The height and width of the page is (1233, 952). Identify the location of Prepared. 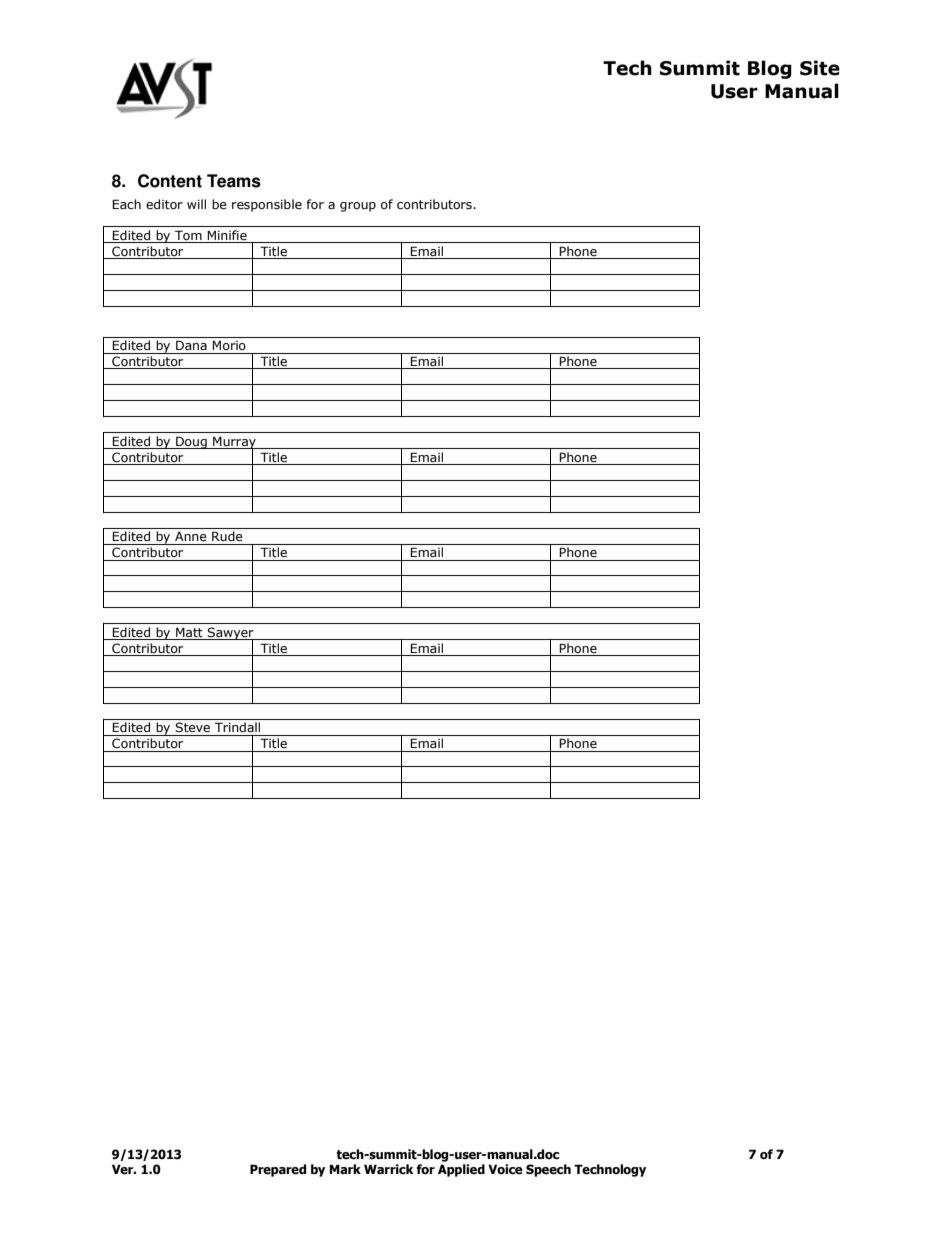
(278, 1170).
